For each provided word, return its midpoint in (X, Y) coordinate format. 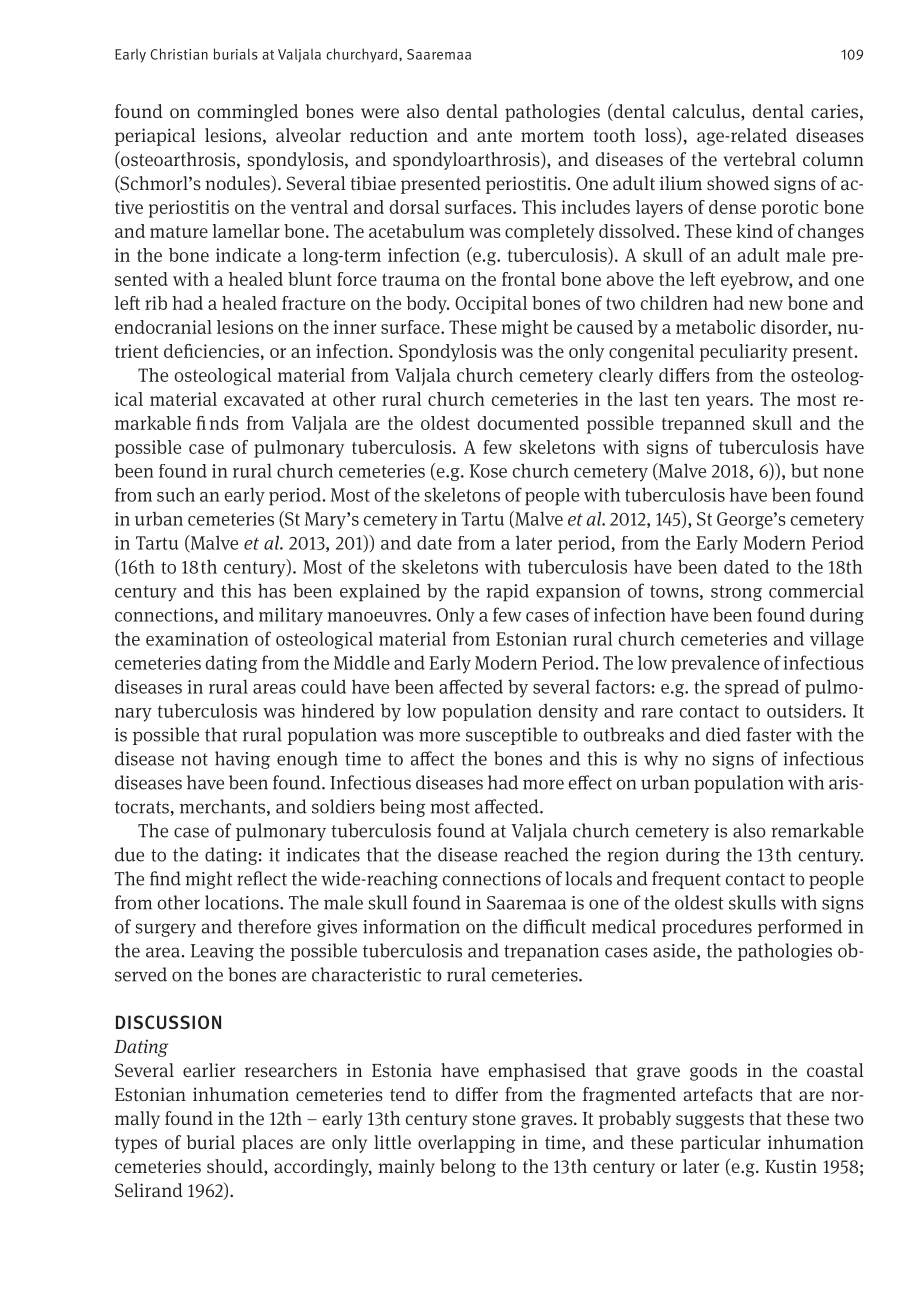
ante (494, 136)
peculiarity (744, 353)
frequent (686, 880)
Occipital (491, 305)
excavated (264, 399)
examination (197, 639)
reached (536, 854)
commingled (247, 113)
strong (736, 593)
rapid (508, 593)
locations (243, 902)
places (267, 1144)
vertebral (759, 159)
